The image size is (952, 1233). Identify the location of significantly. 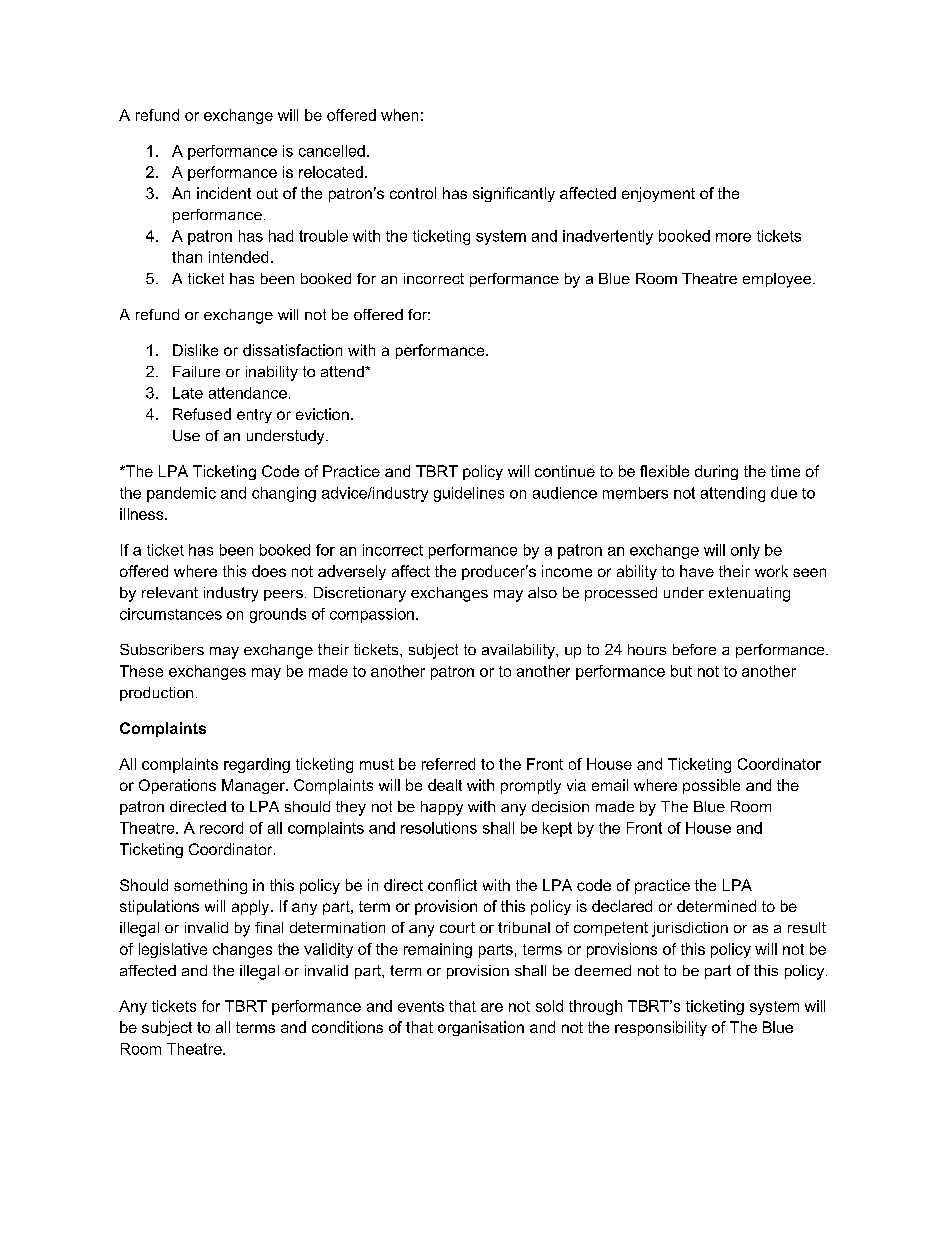
(514, 194).
